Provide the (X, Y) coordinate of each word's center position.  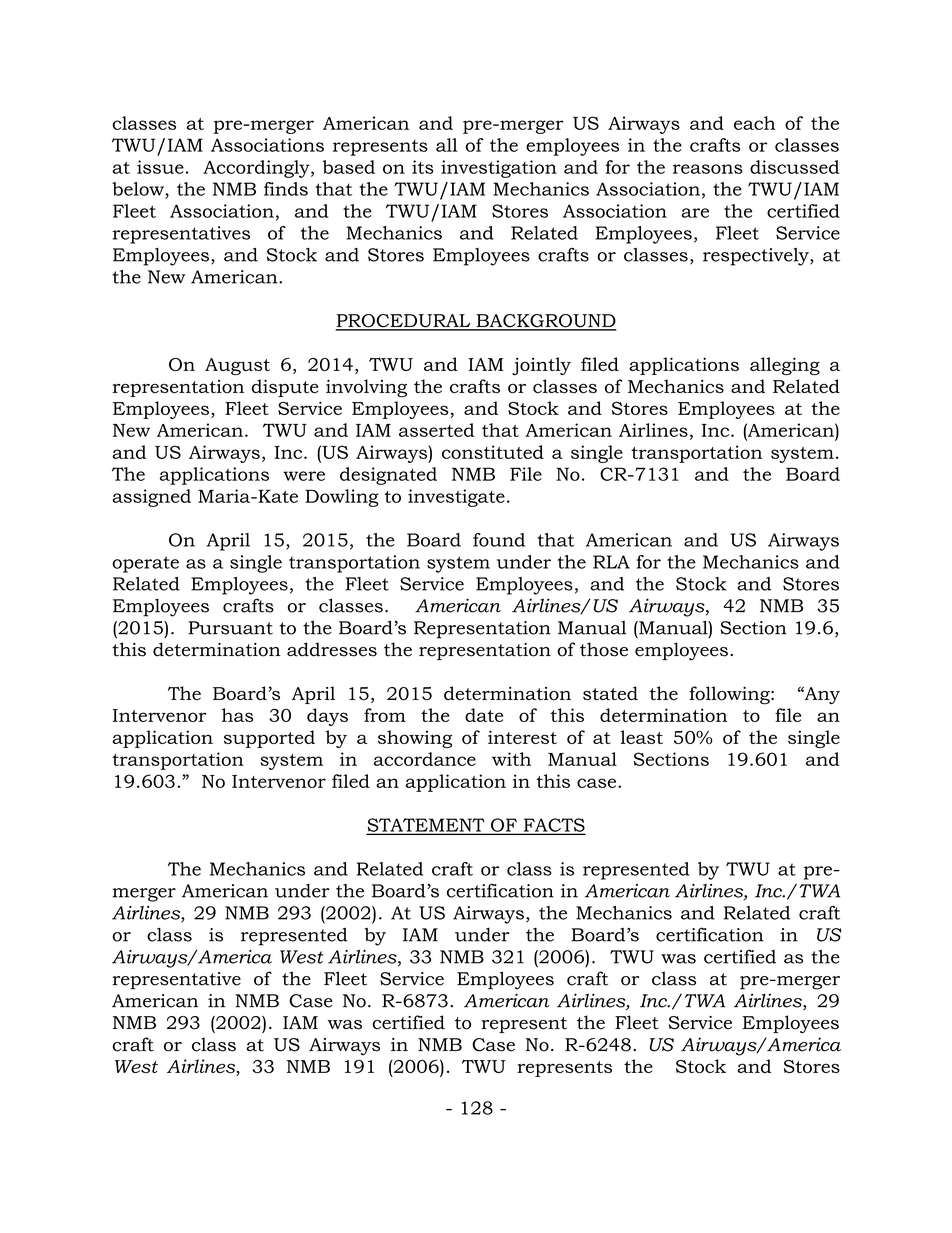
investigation (499, 169)
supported (269, 739)
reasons (708, 169)
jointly (541, 366)
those (604, 649)
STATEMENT (427, 826)
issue (160, 167)
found (499, 540)
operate (145, 564)
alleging (785, 366)
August (237, 366)
